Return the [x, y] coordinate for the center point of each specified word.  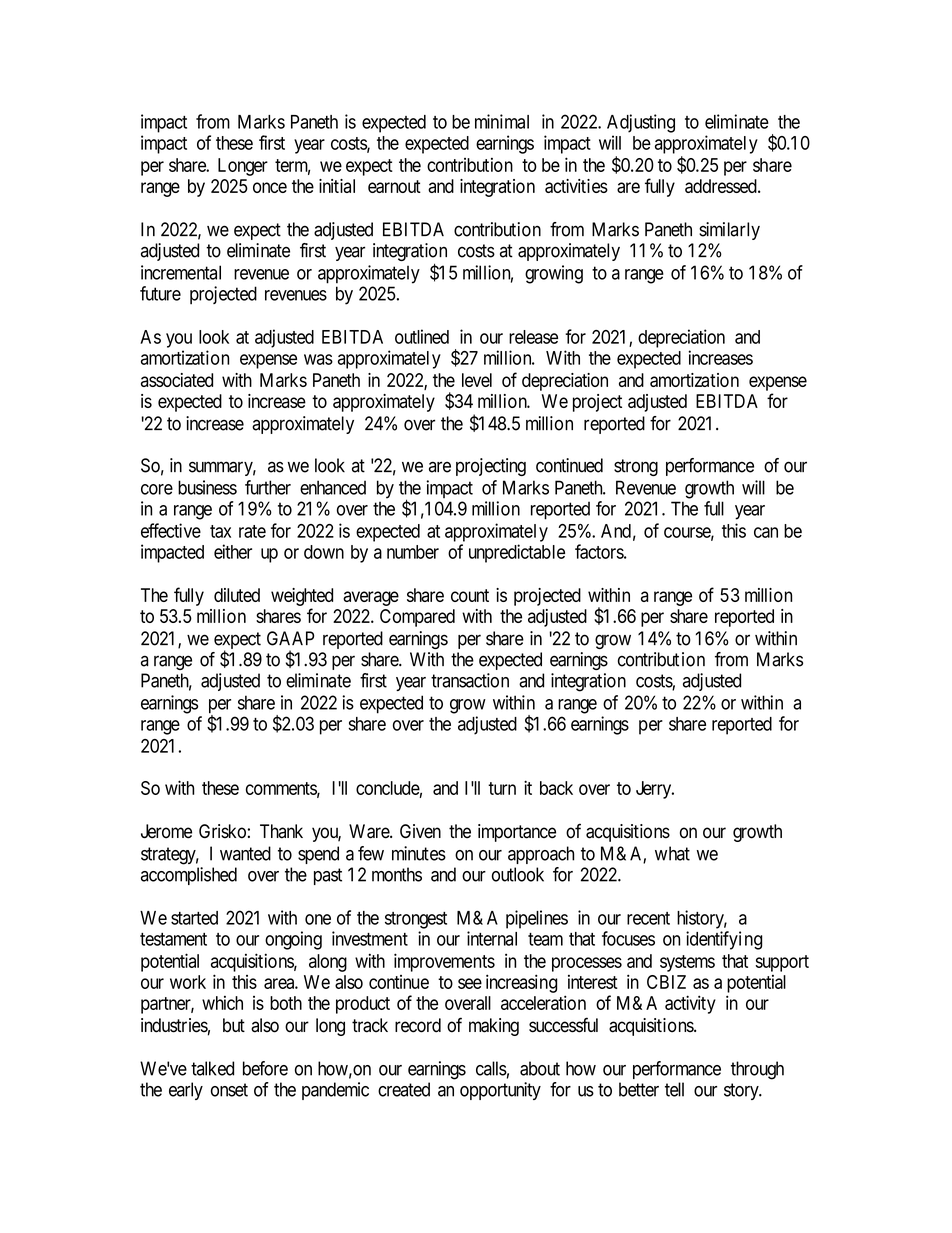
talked [212, 1068]
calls [491, 1068]
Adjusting [641, 123]
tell [674, 1089]
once [270, 187]
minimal [502, 121]
